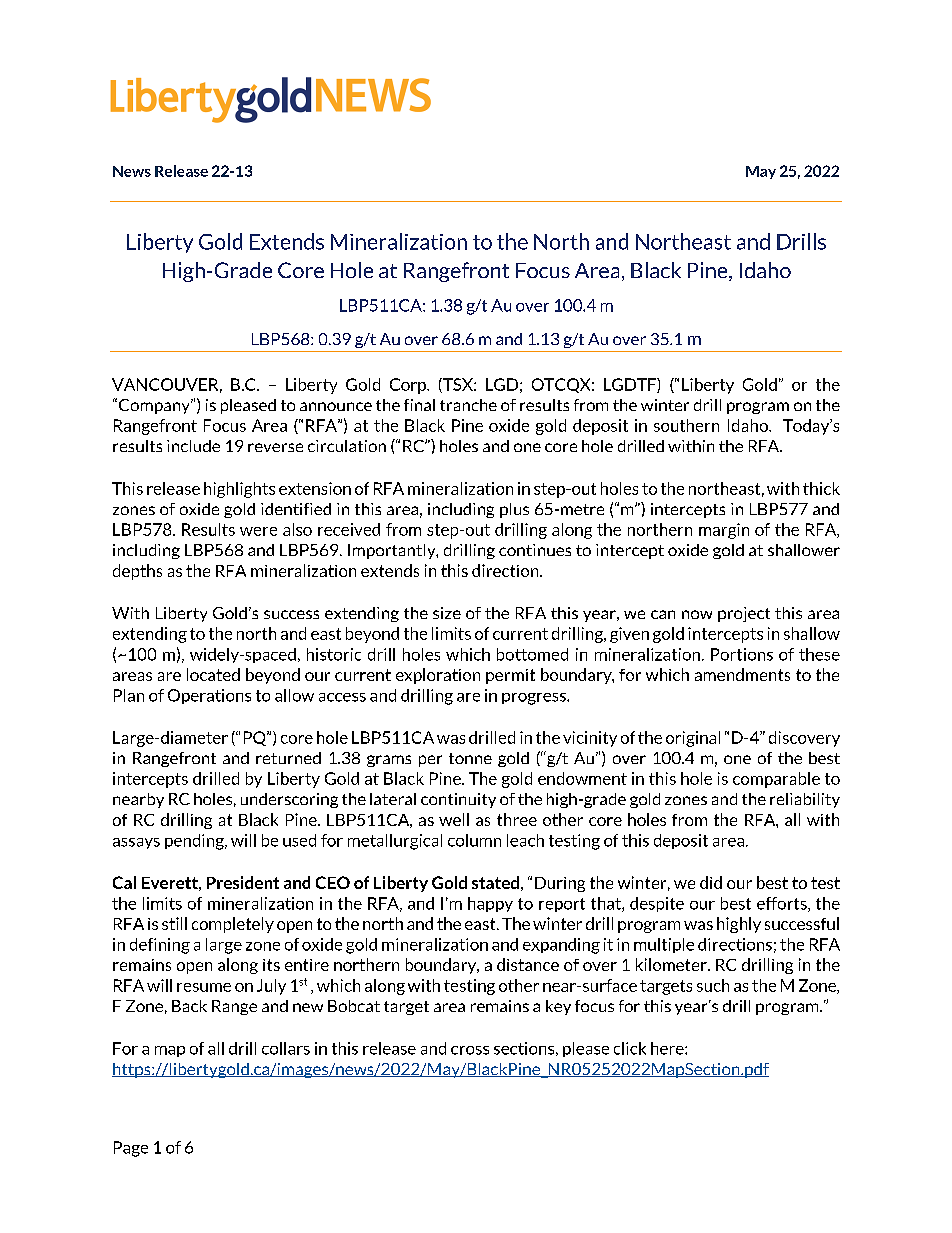 This page has height=1233, width=952. I want to click on permit, so click(510, 676).
